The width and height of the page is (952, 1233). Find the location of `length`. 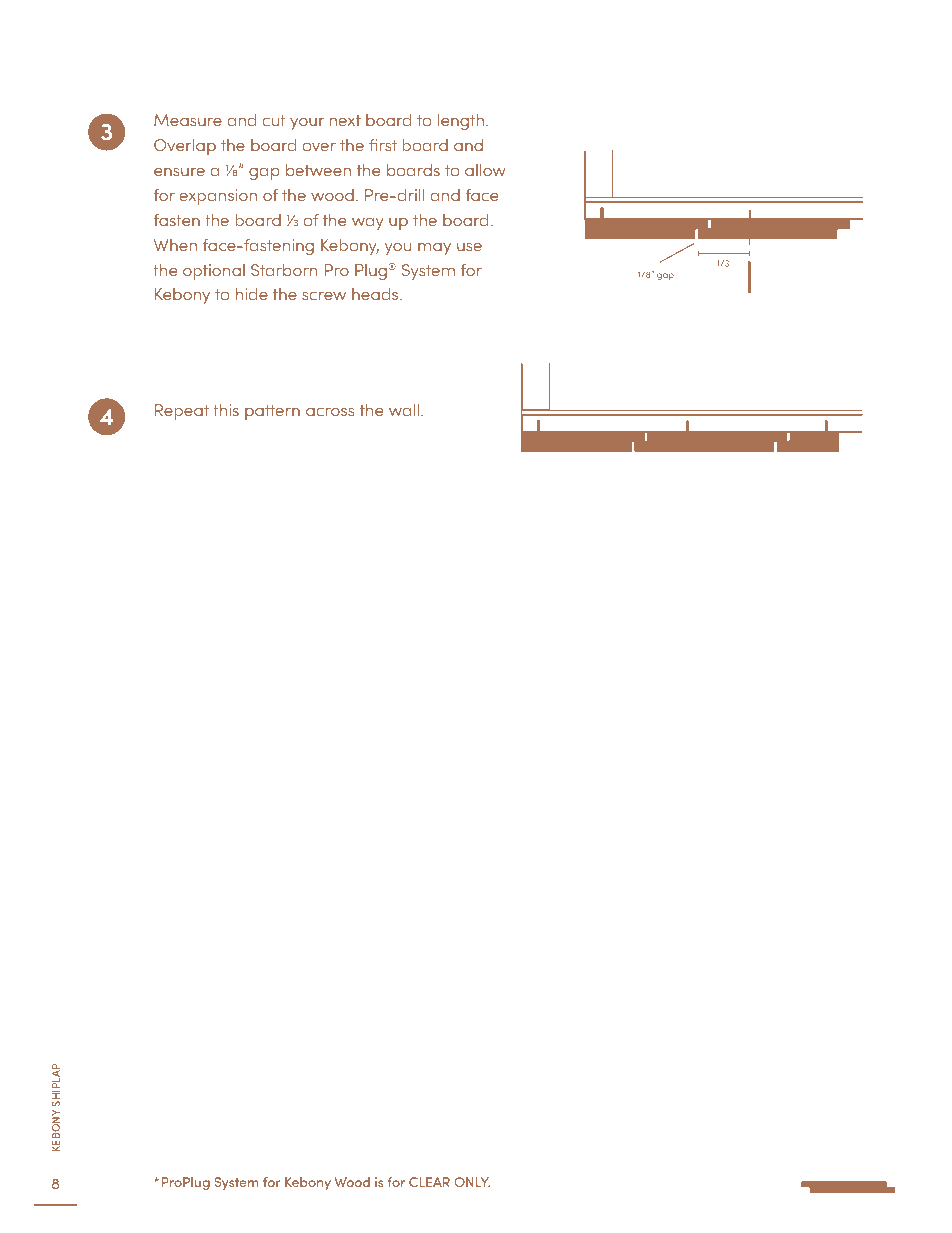

length is located at coordinates (460, 121).
